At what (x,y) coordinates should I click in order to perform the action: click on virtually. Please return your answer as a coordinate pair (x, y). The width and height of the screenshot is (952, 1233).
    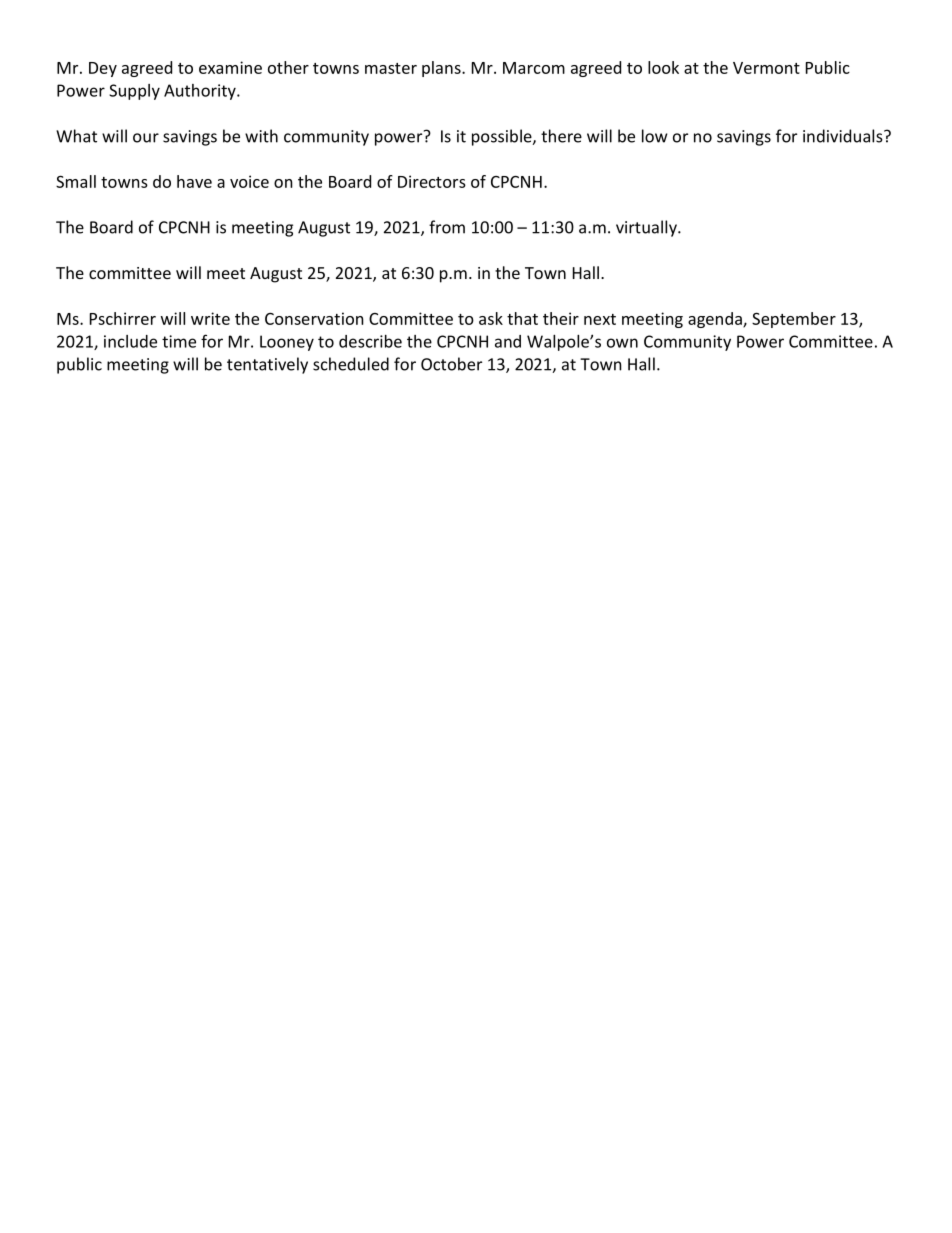
    Looking at the image, I should click on (647, 228).
